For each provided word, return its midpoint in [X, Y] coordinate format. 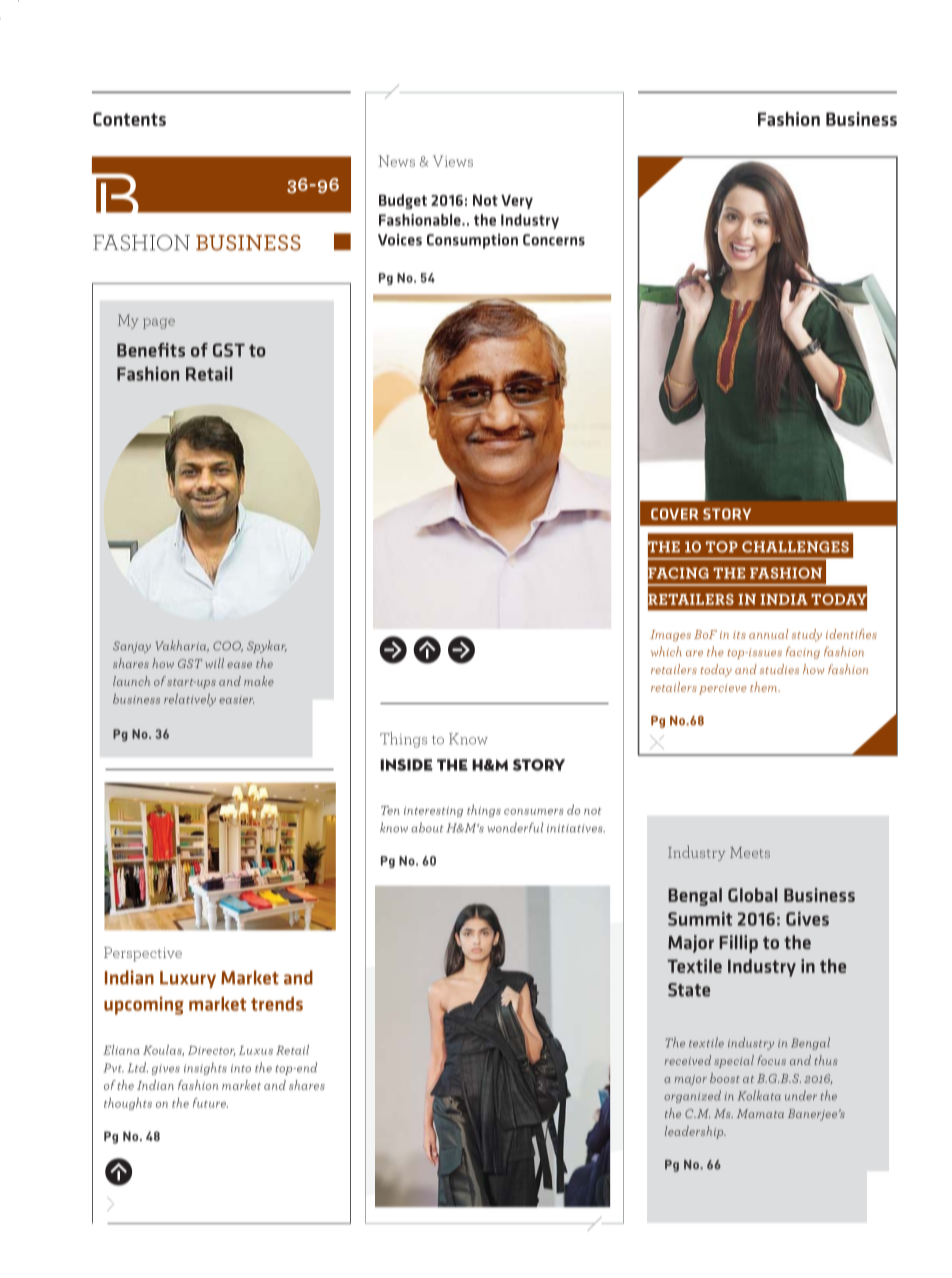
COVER [675, 514]
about [427, 827]
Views [453, 161]
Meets [750, 852]
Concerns [554, 240]
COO [228, 646]
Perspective [143, 954]
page [159, 323]
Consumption [472, 241]
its [739, 635]
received [687, 1060]
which [666, 651]
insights [205, 1068]
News [396, 161]
